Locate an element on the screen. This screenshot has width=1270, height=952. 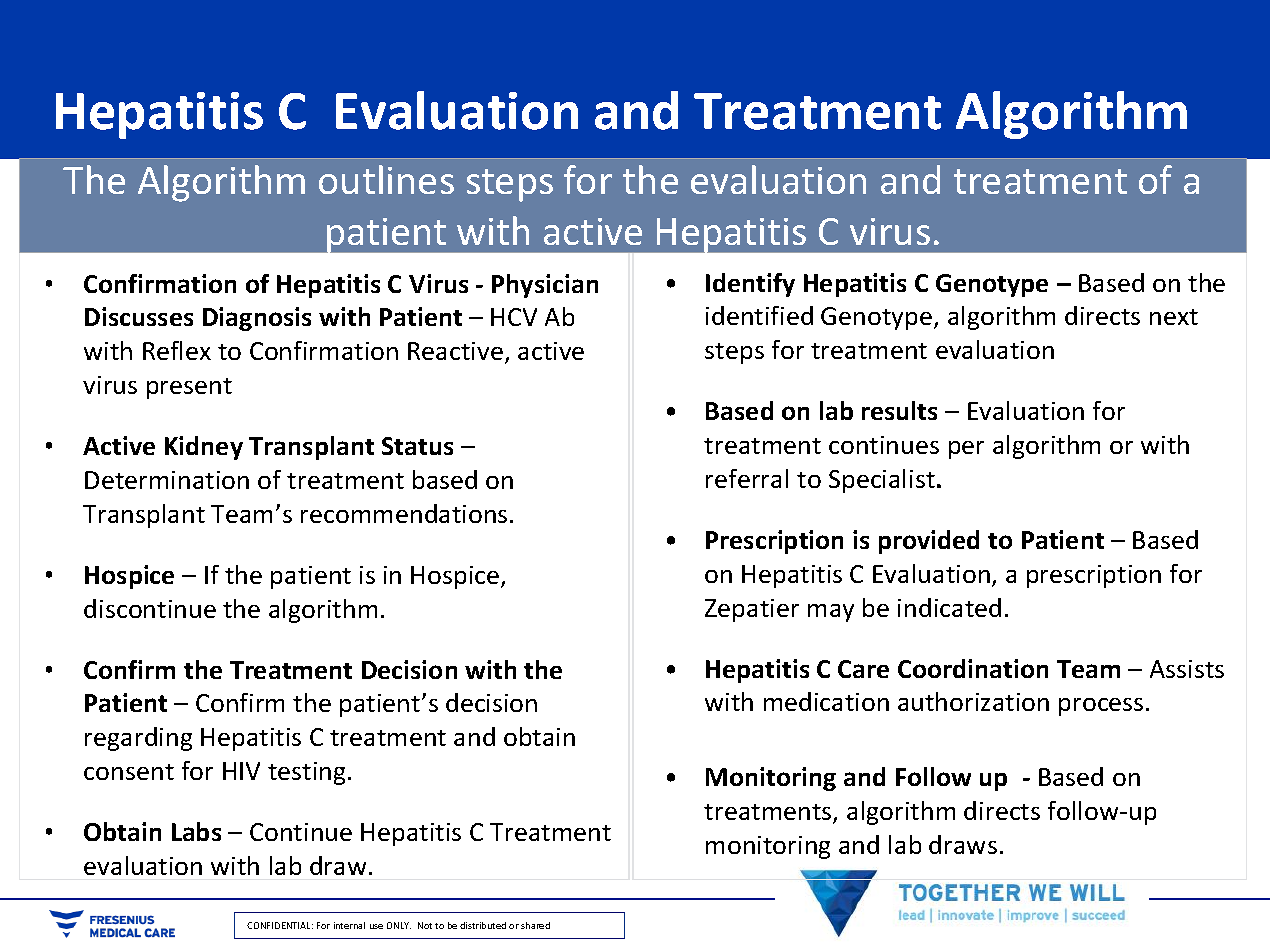
per is located at coordinates (966, 450).
